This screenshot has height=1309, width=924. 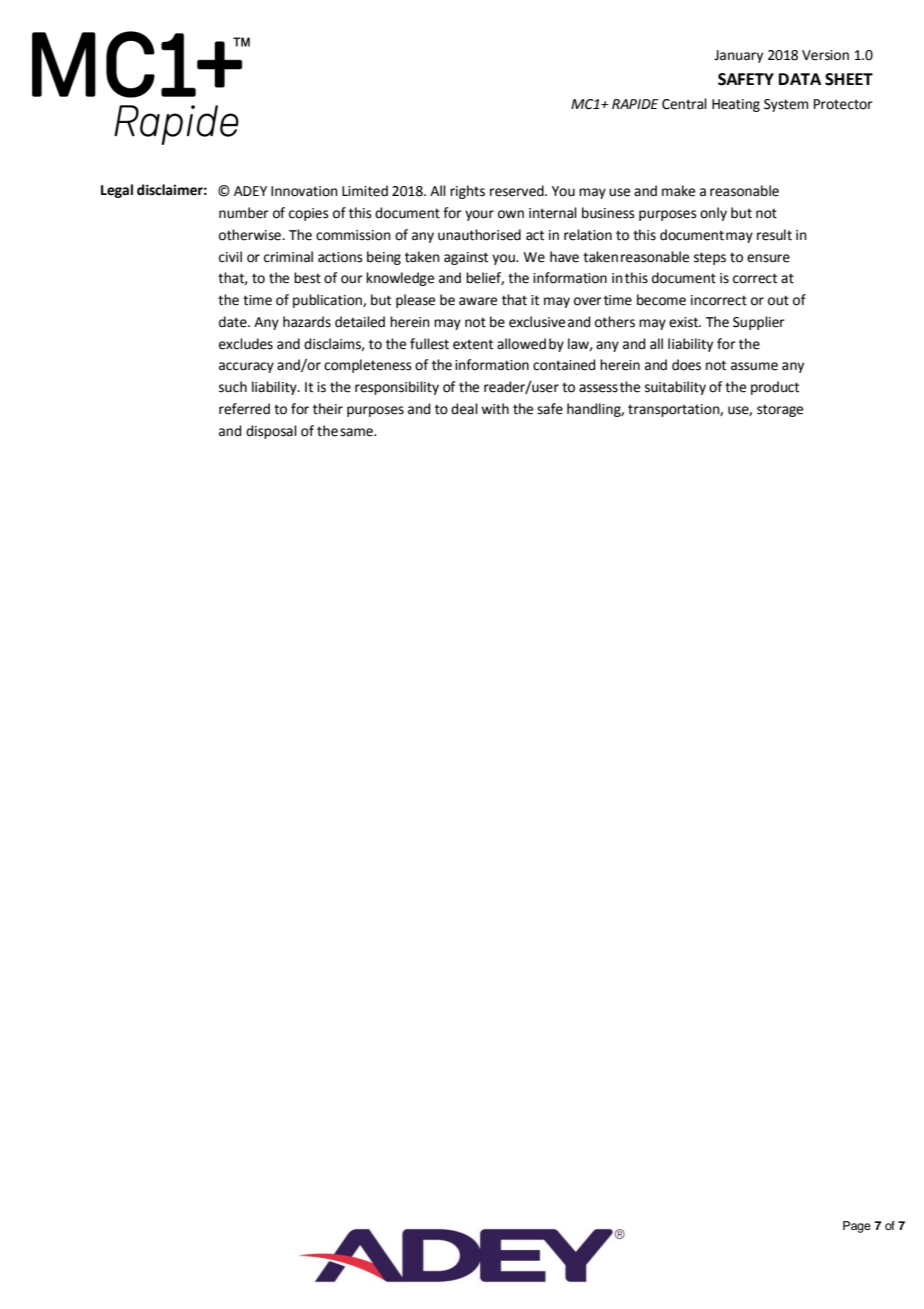 I want to click on Legal, so click(x=117, y=191).
